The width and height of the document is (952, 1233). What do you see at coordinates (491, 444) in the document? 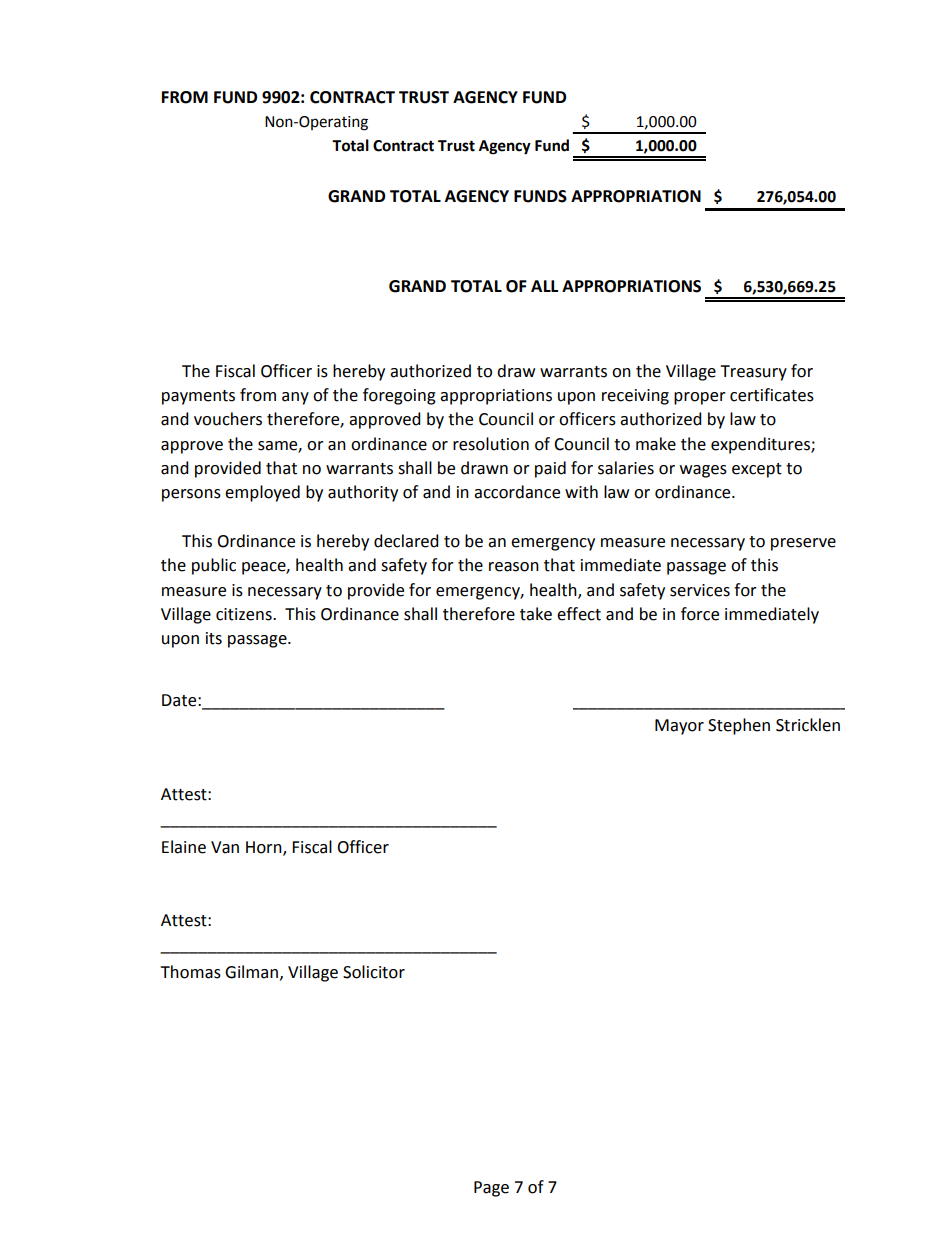
I see `resolution` at bounding box center [491, 444].
